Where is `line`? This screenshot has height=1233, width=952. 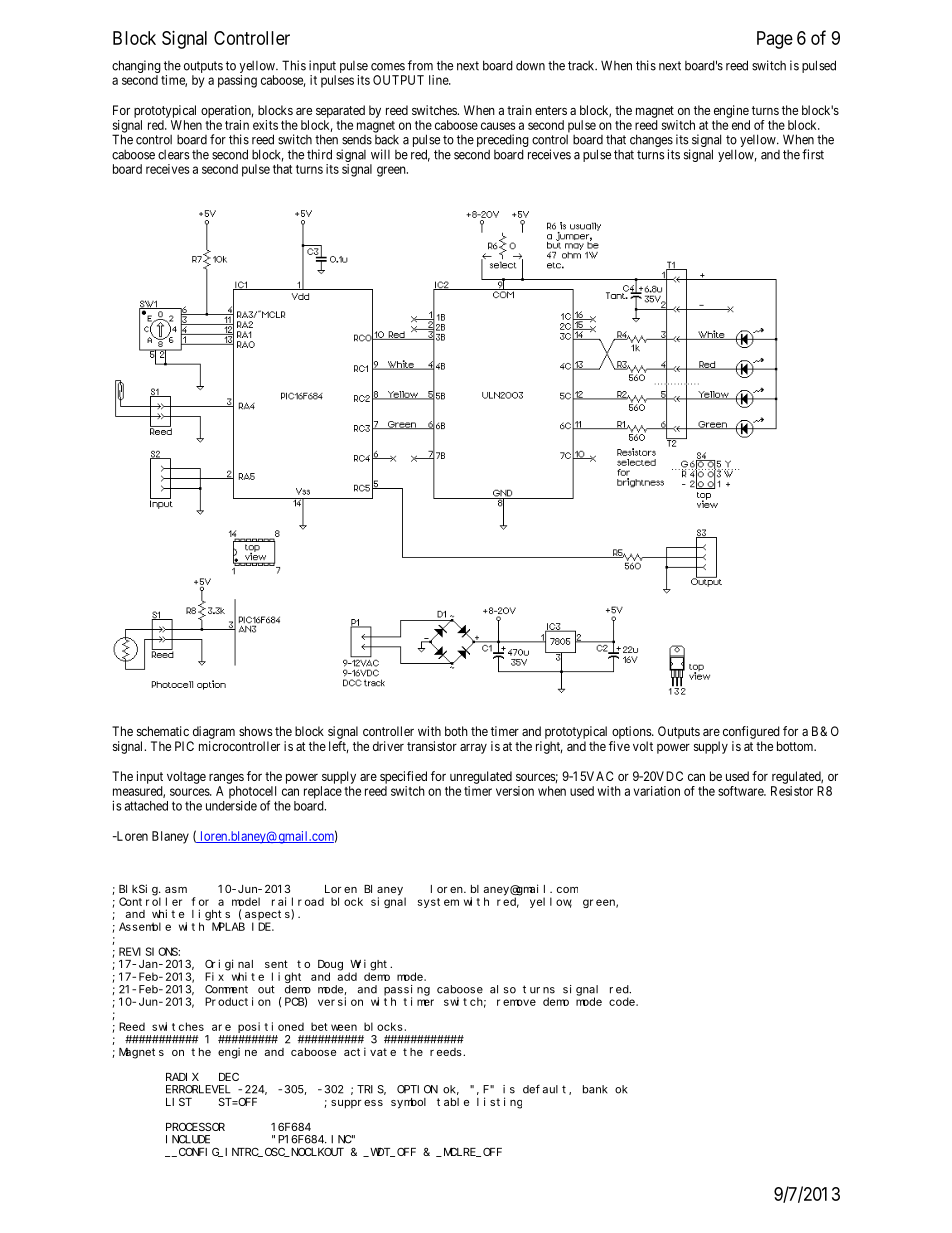 line is located at coordinates (439, 80).
